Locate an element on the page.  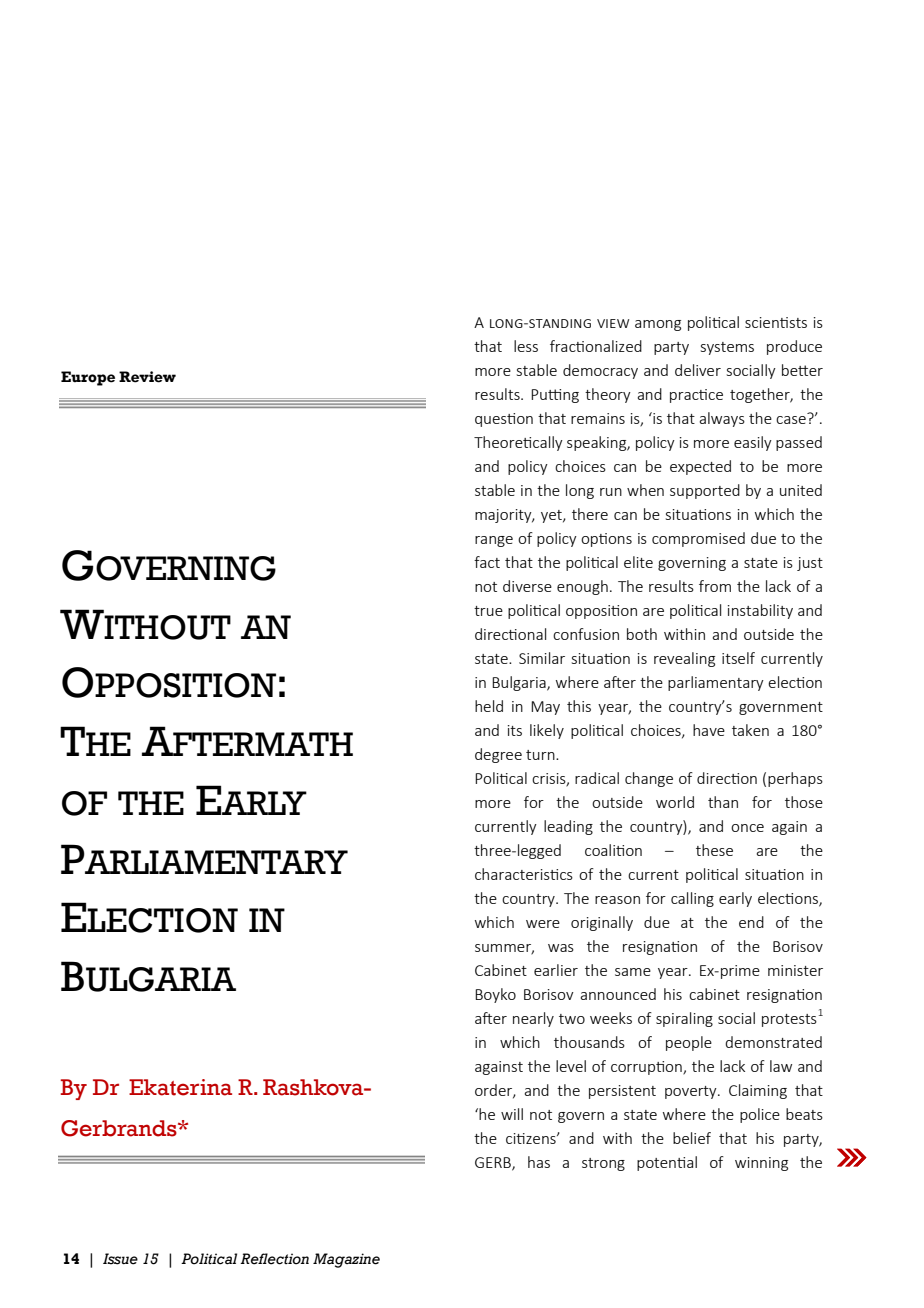
Europe is located at coordinates (88, 378).
